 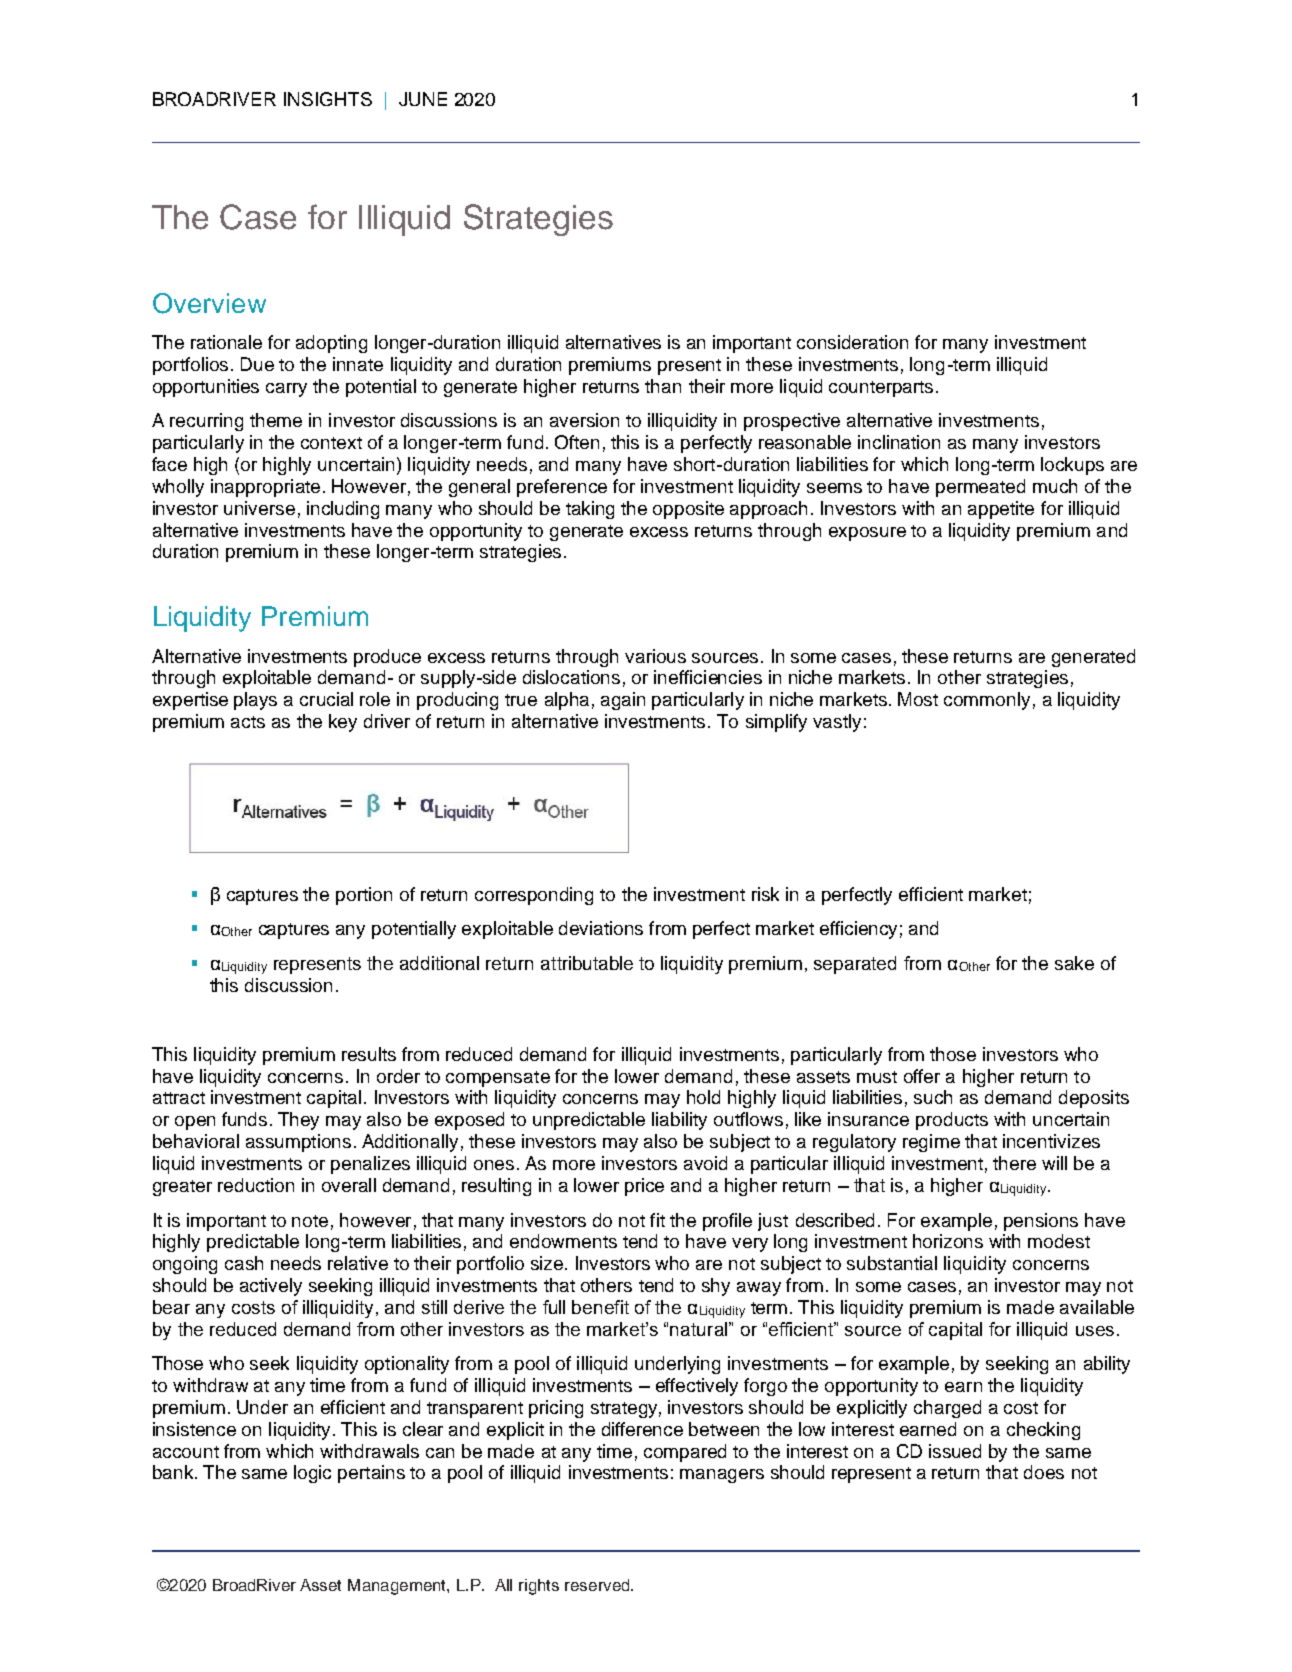 What do you see at coordinates (881, 389) in the screenshot?
I see `counterparts` at bounding box center [881, 389].
